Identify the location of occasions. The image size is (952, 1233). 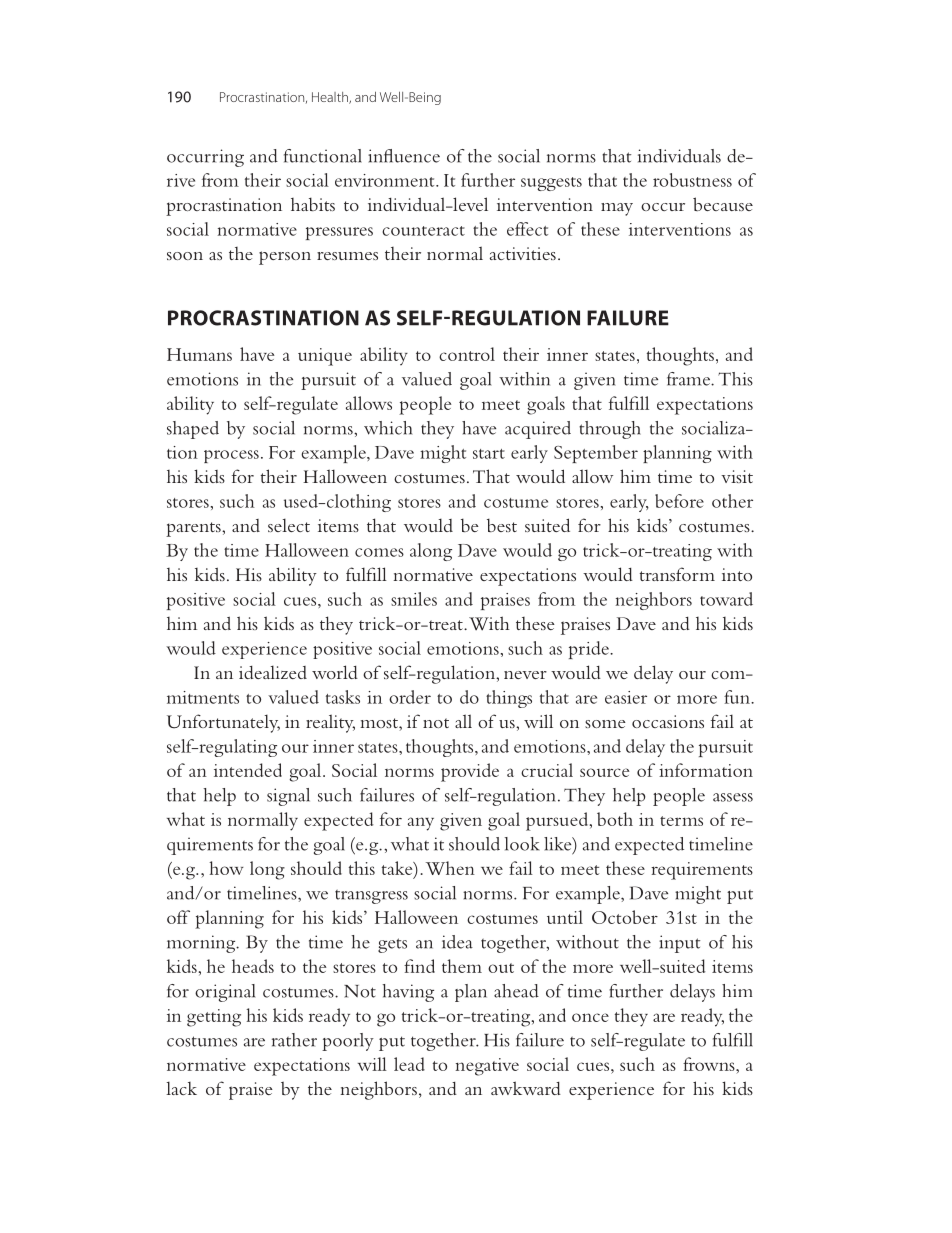
(668, 721).
